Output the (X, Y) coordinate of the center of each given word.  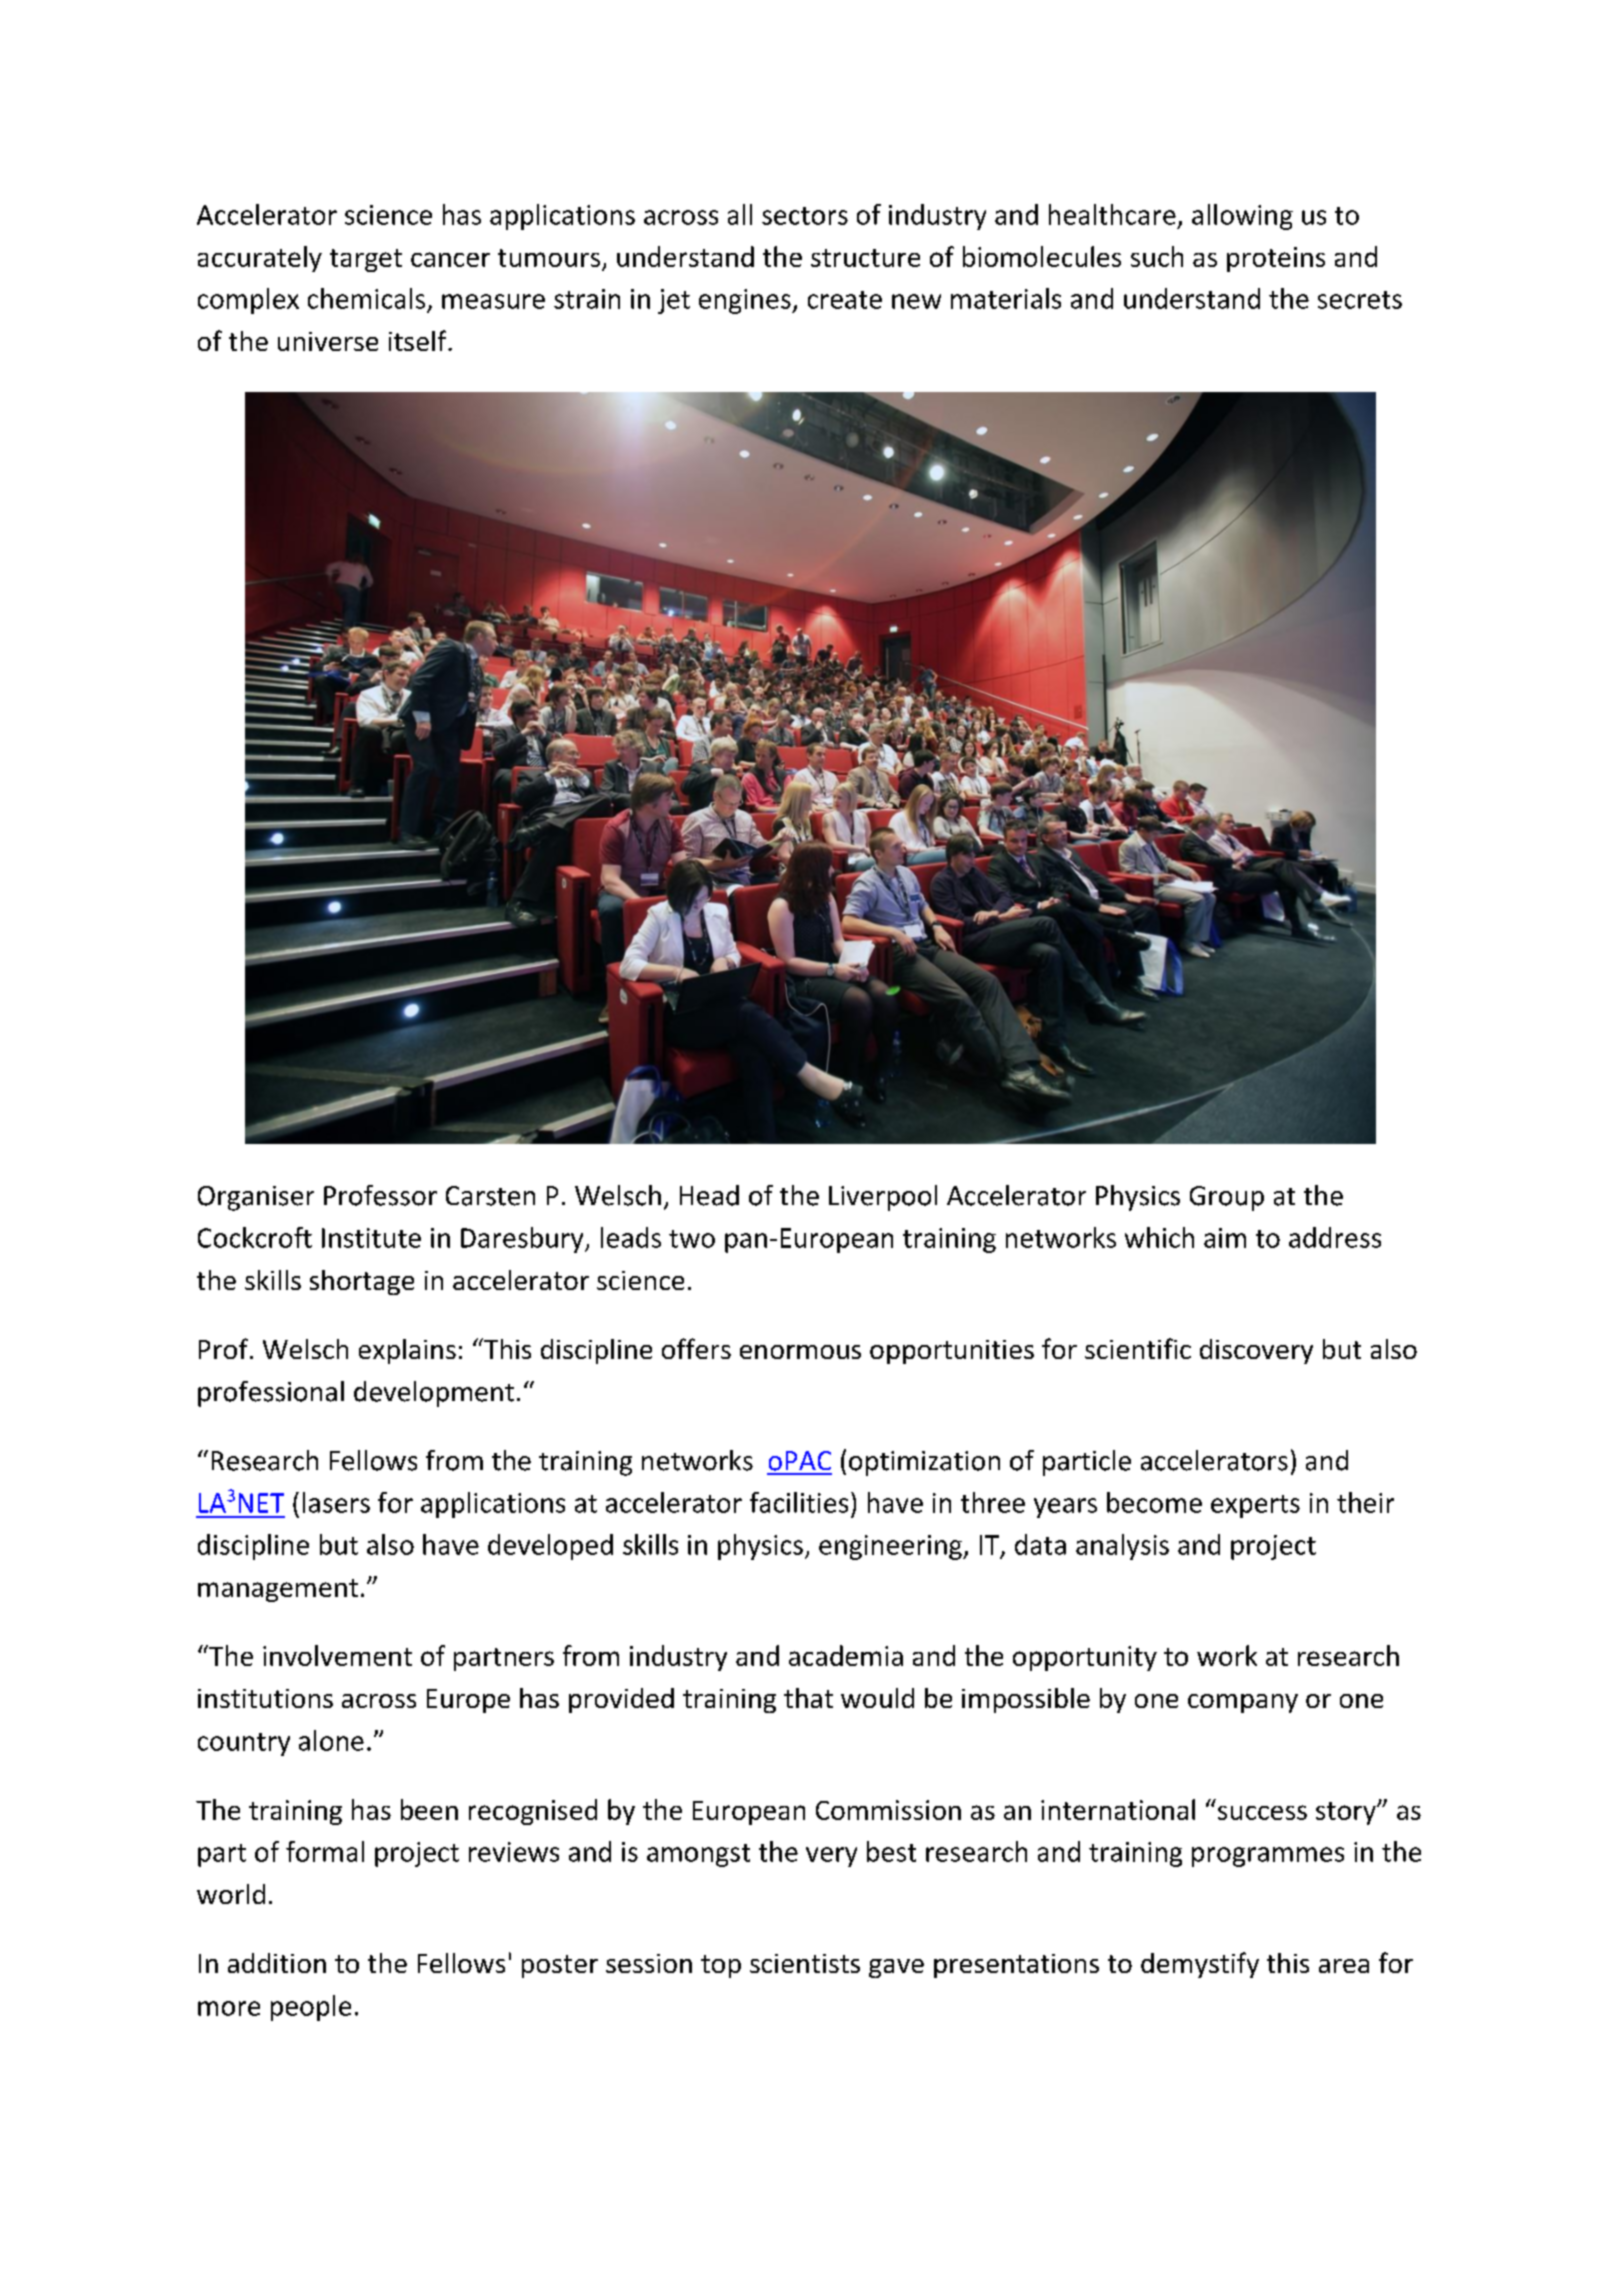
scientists (805, 1963)
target (366, 260)
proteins (1276, 259)
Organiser (256, 1198)
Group (1227, 1198)
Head (709, 1195)
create (845, 300)
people (311, 2008)
